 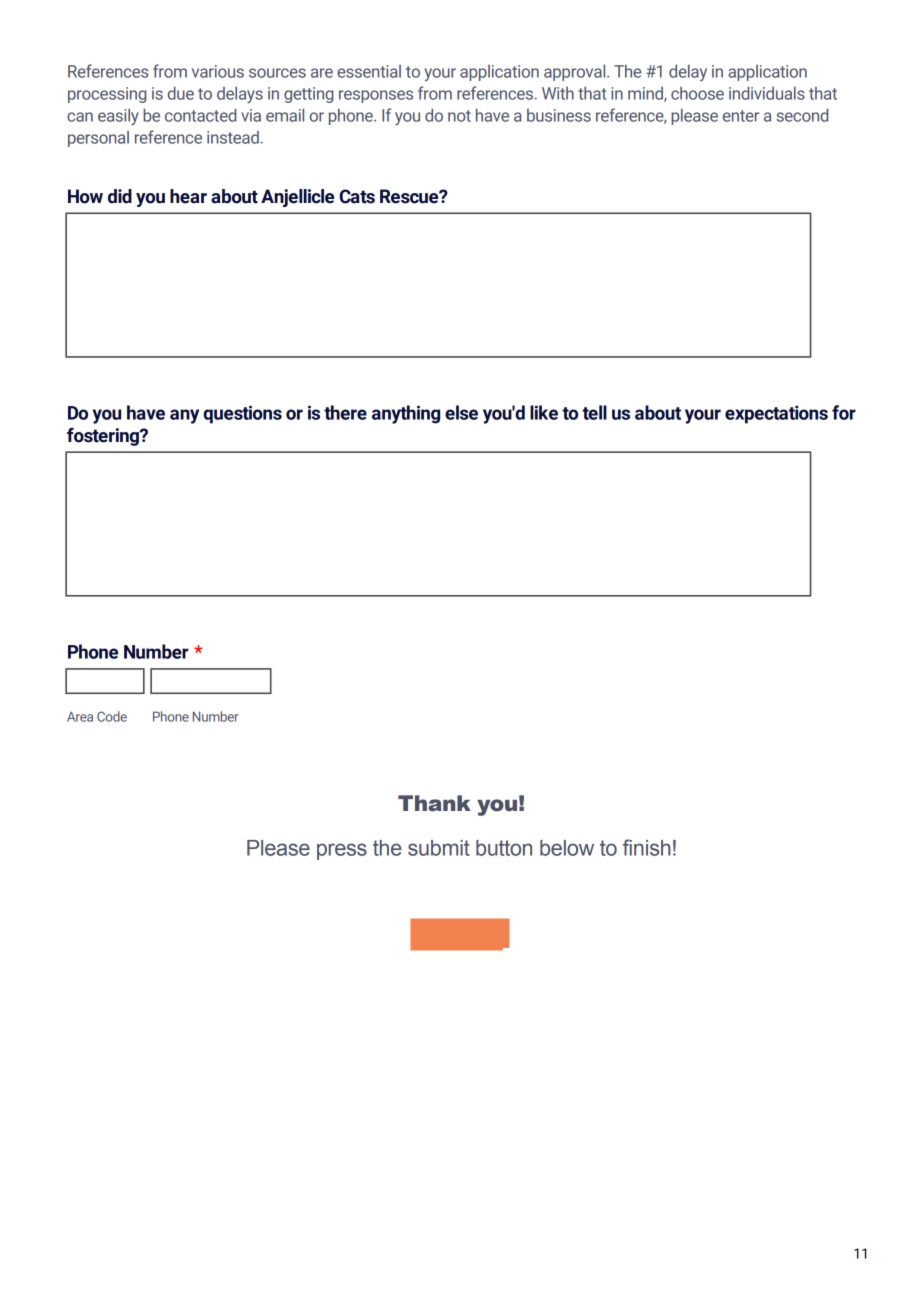 I want to click on Thank, so click(x=434, y=803).
